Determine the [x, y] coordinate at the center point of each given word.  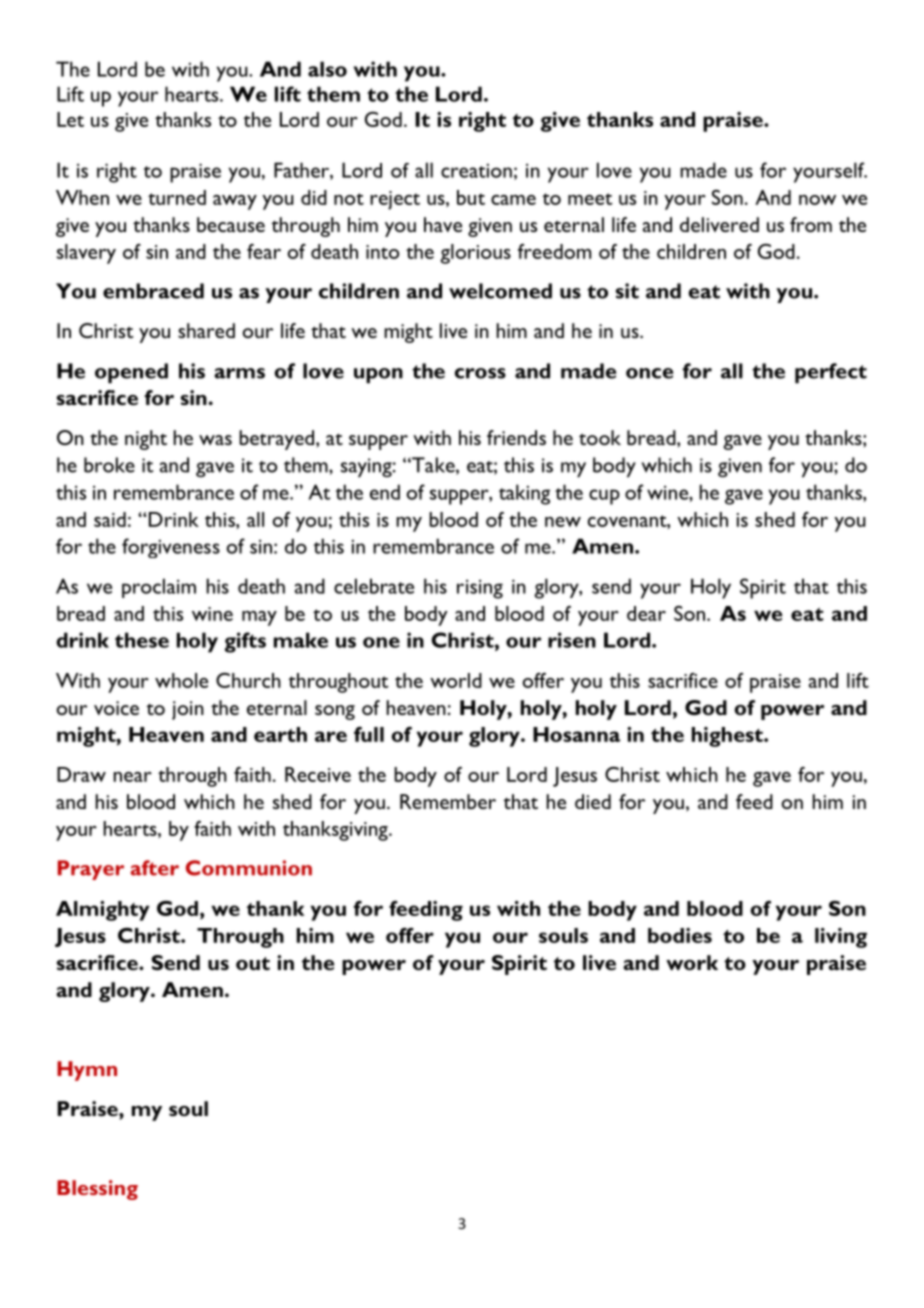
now [817, 200]
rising [480, 589]
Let [70, 119]
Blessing [97, 1190]
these [142, 640]
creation [476, 171]
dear [646, 613]
